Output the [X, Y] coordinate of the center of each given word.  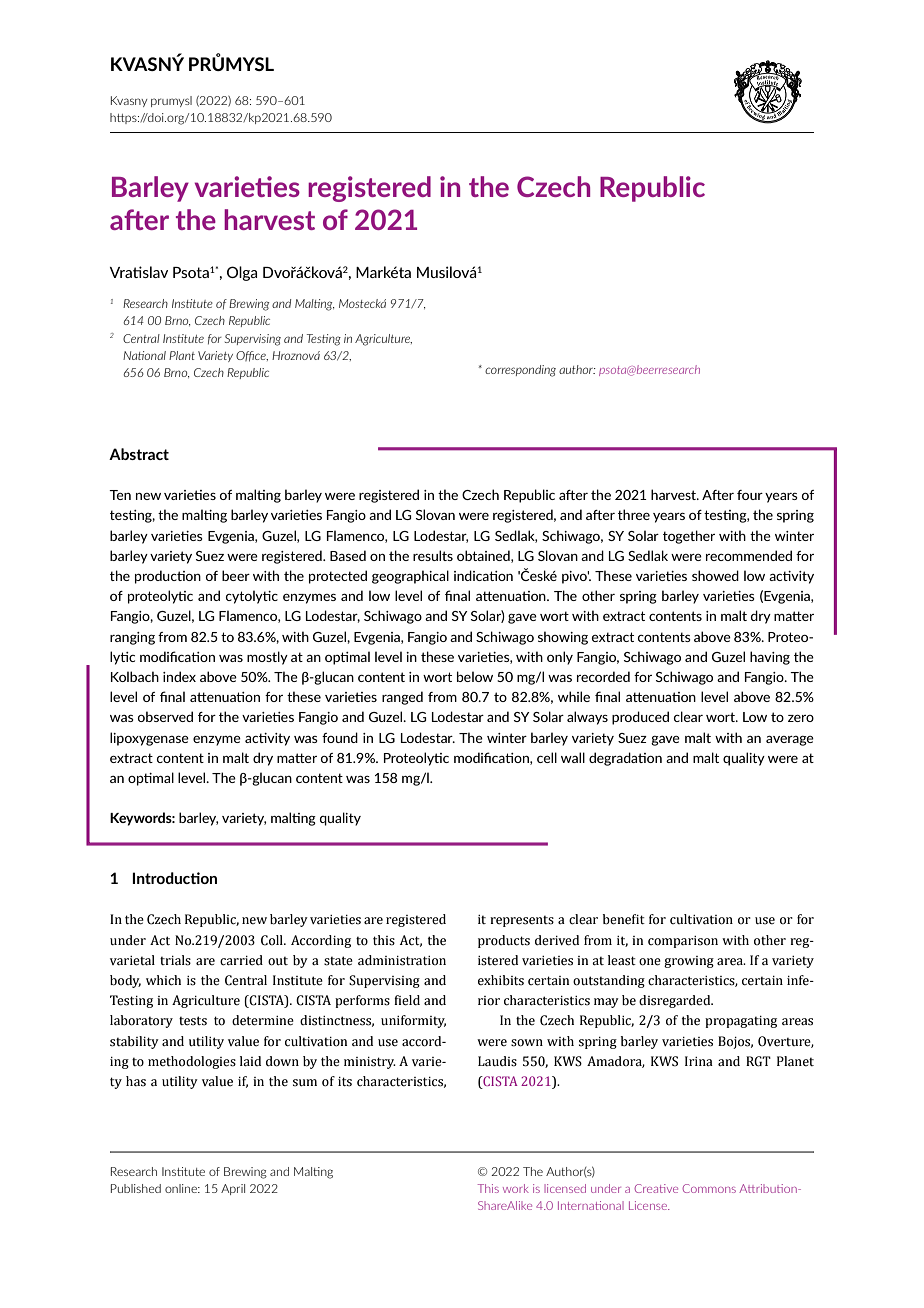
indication [483, 575]
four [750, 495]
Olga [242, 273]
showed [715, 575]
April [233, 1189]
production [168, 577]
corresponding [520, 371]
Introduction [174, 878]
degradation [625, 759]
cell [547, 757]
